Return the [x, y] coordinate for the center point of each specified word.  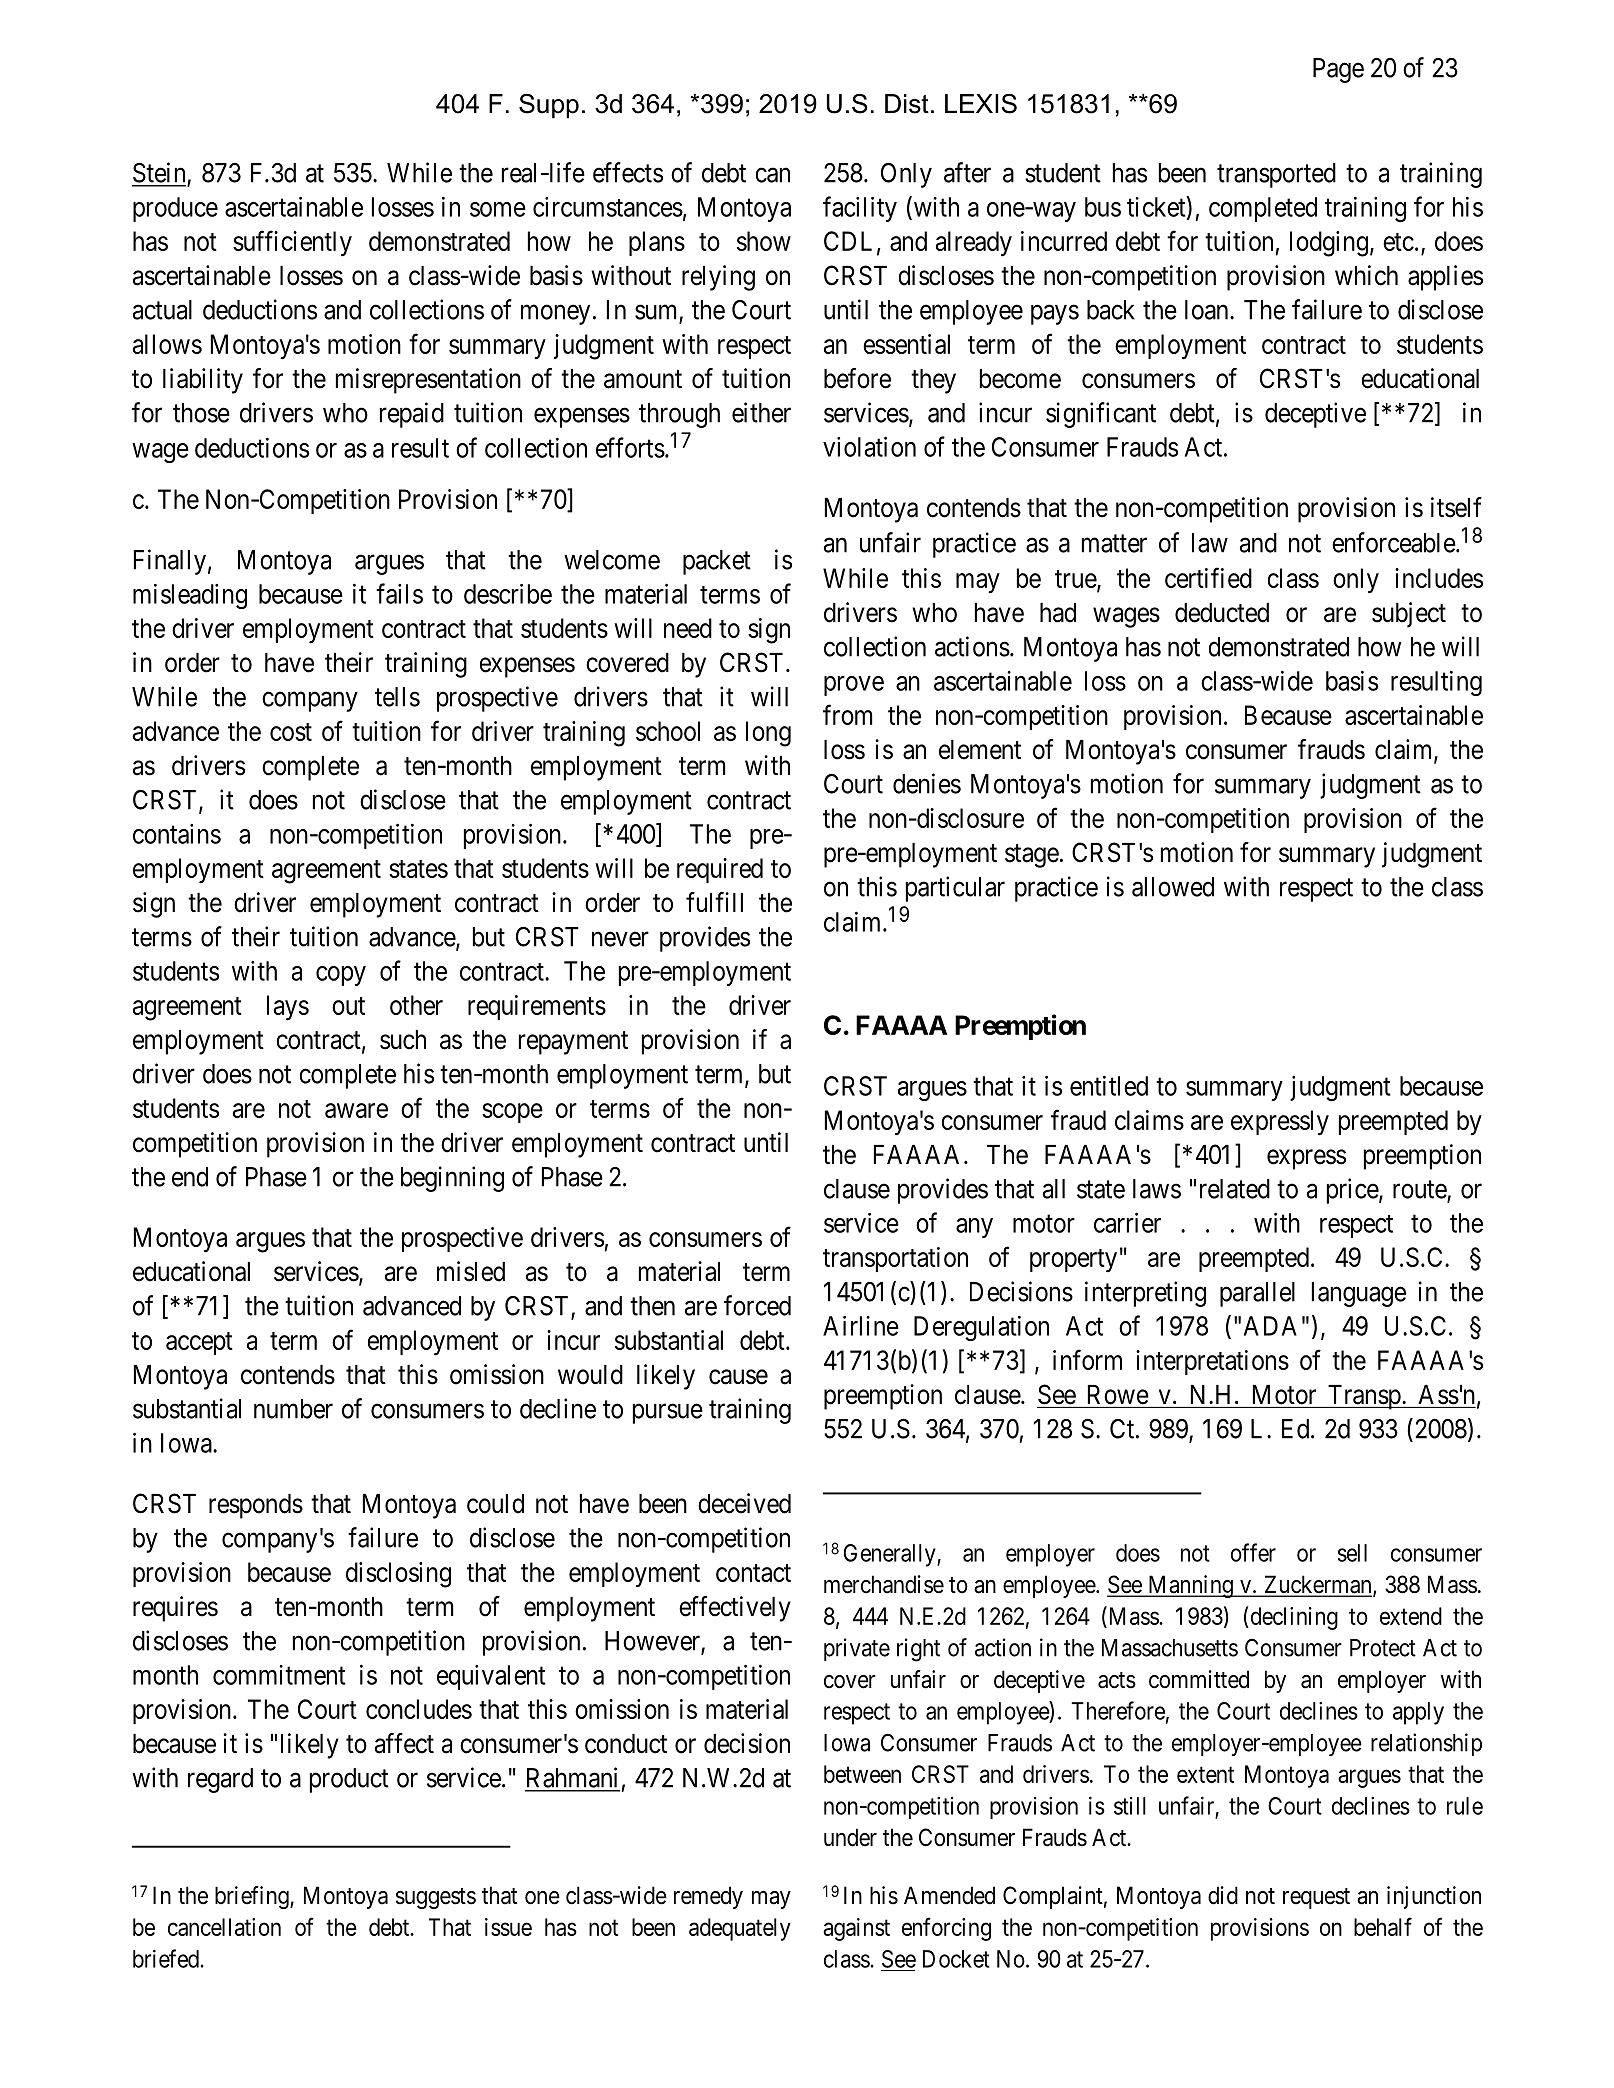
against [856, 1929]
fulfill [714, 902]
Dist [907, 104]
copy [341, 976]
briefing [253, 1897]
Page [1338, 70]
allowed [1173, 887]
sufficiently [292, 243]
